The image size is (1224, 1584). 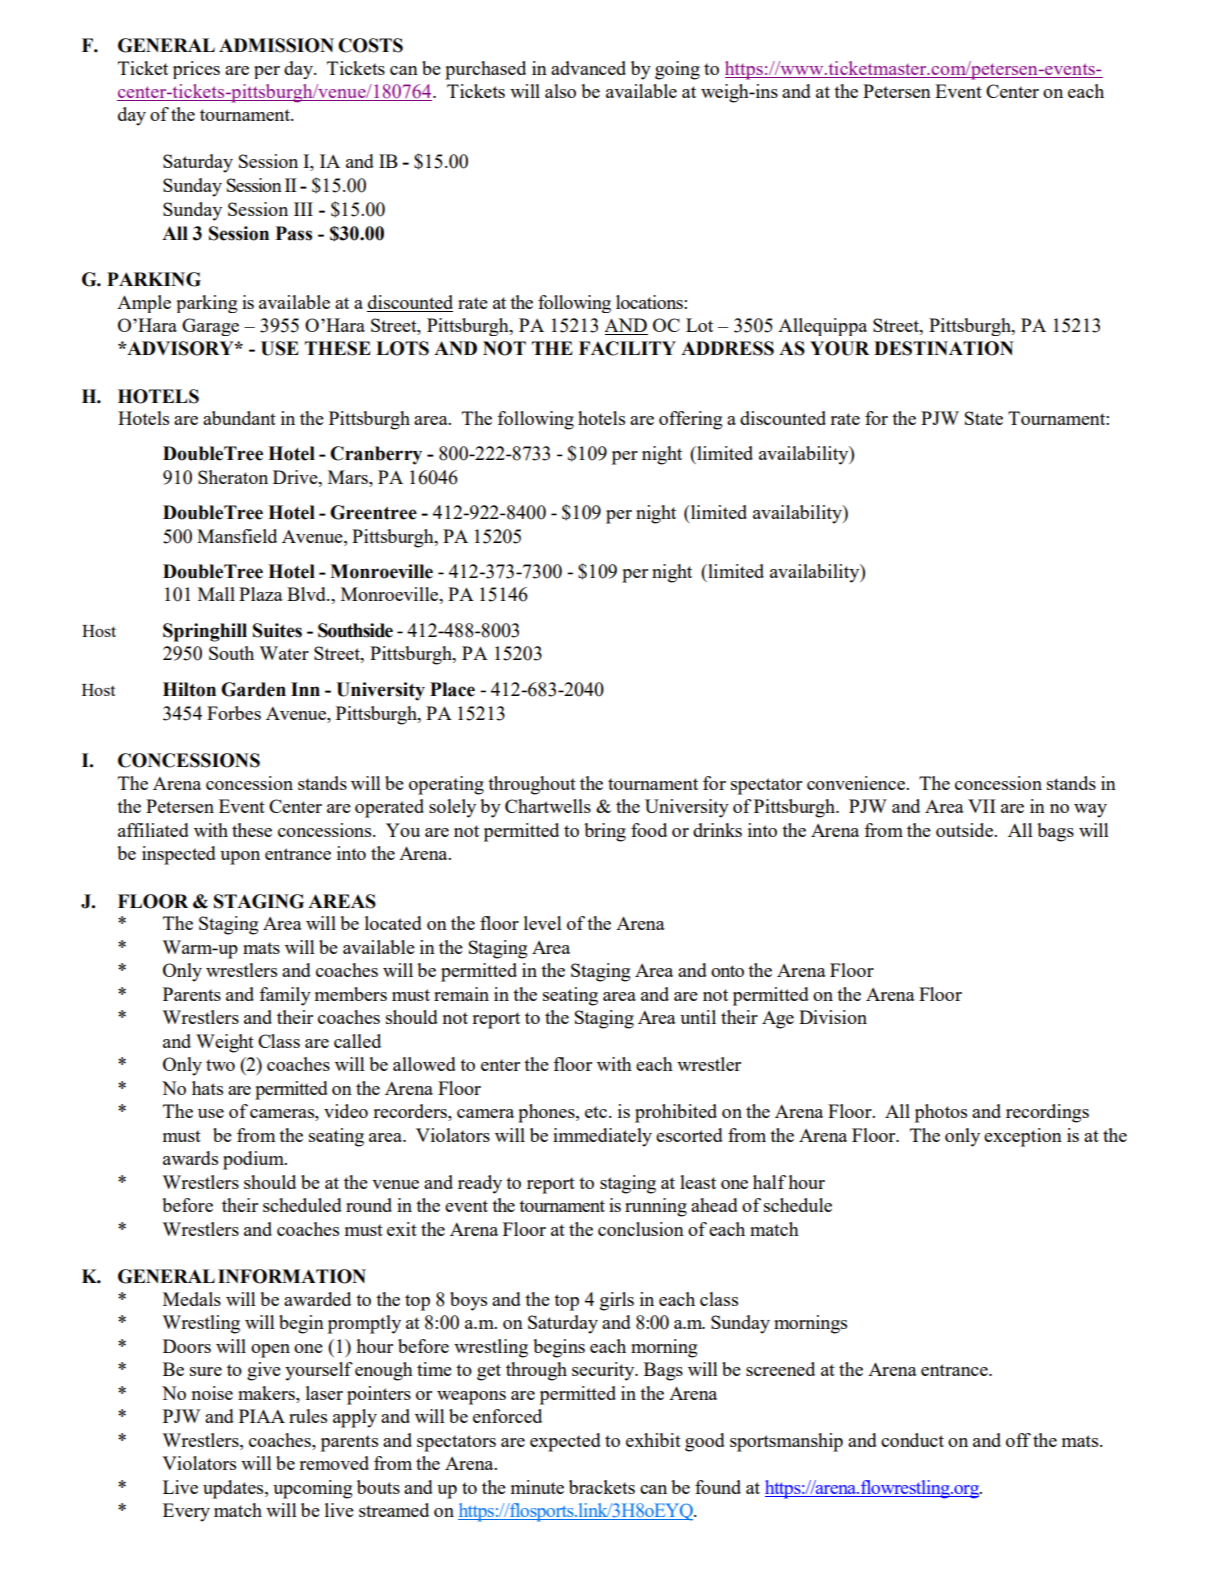 What do you see at coordinates (234, 713) in the page?
I see `Forbes` at bounding box center [234, 713].
